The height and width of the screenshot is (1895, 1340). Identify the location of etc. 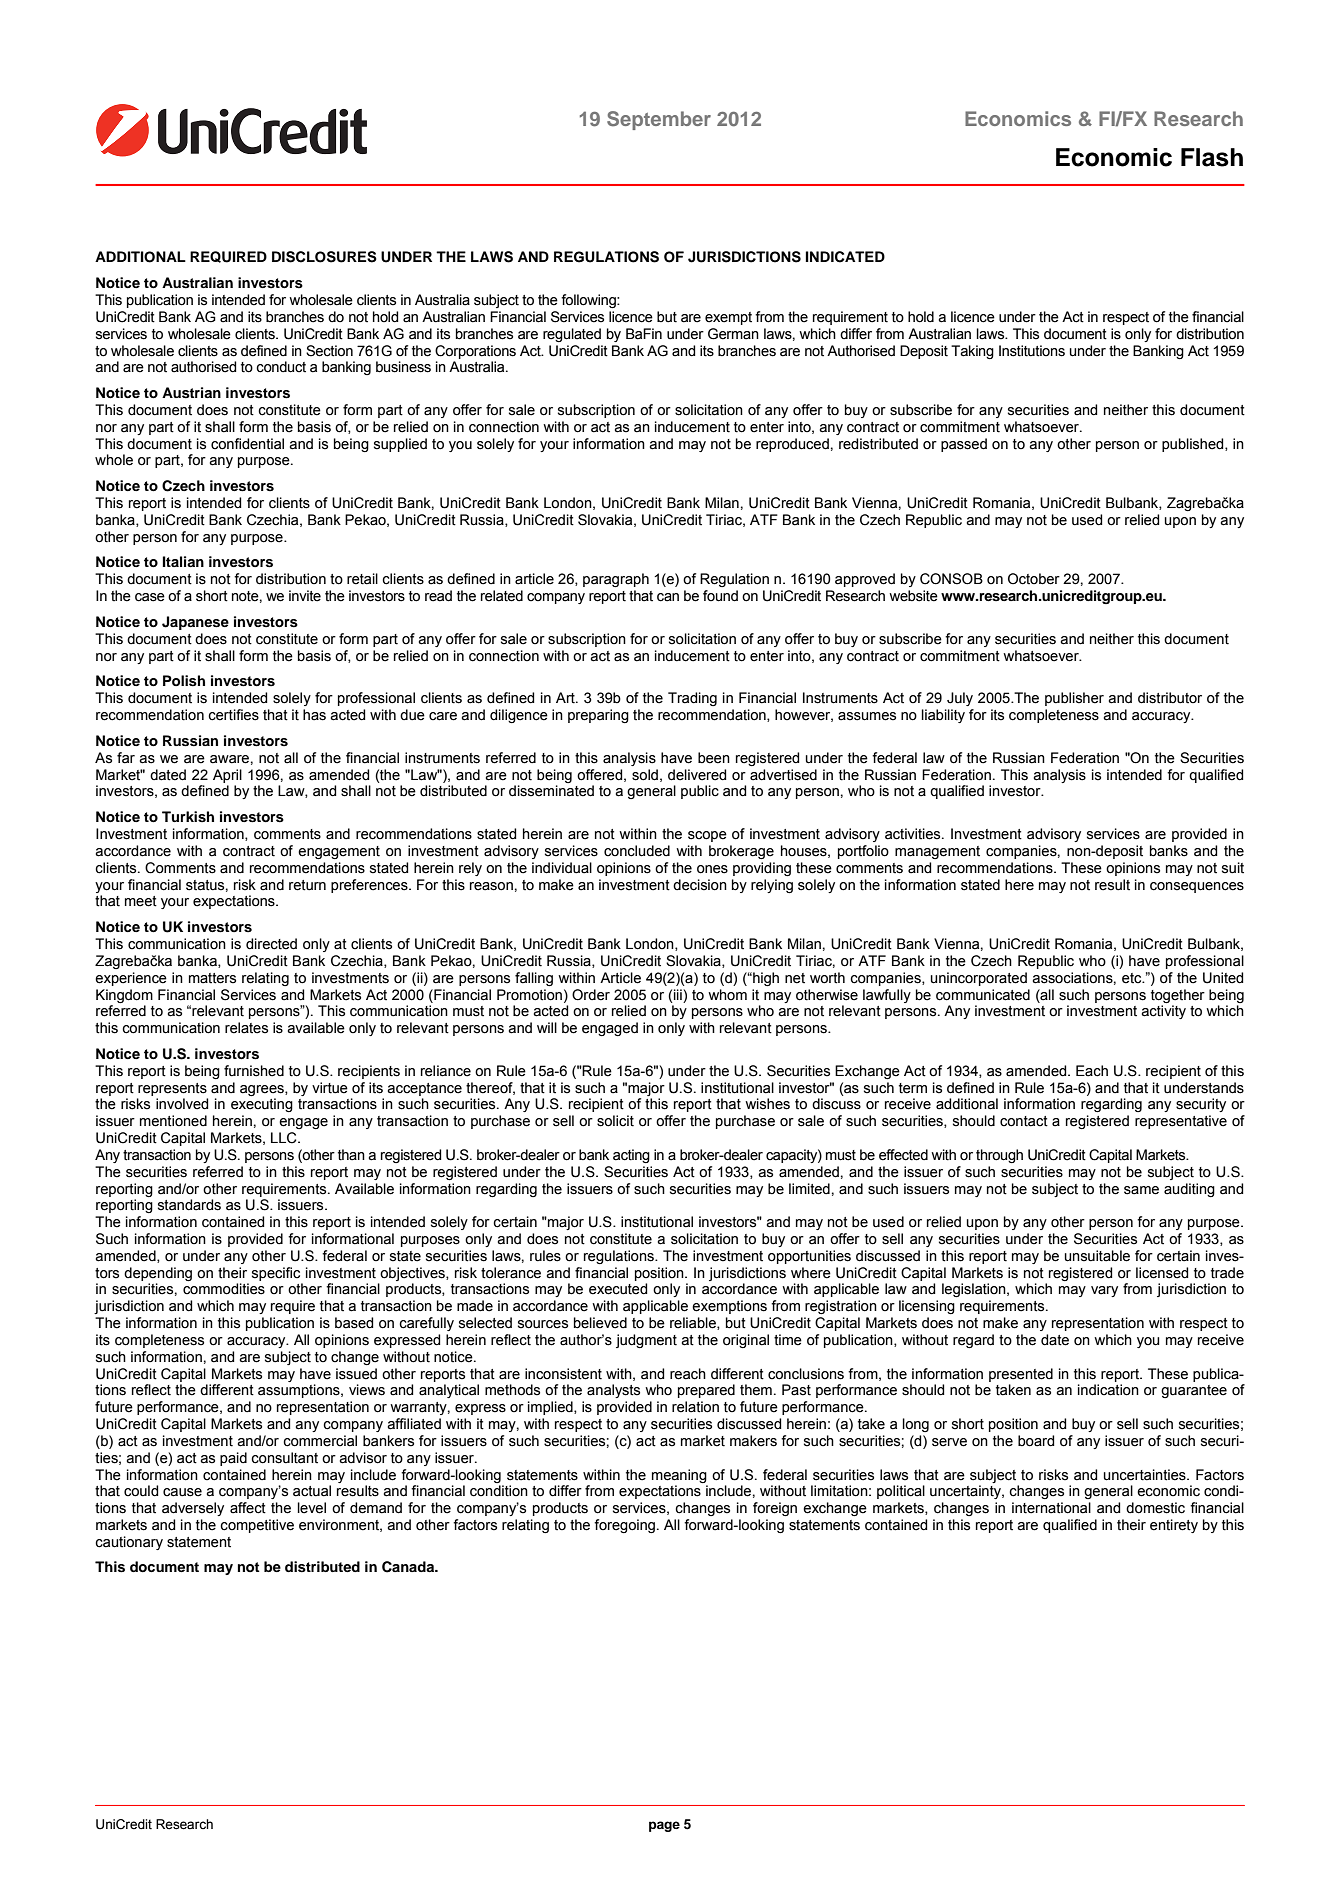
(1133, 978).
